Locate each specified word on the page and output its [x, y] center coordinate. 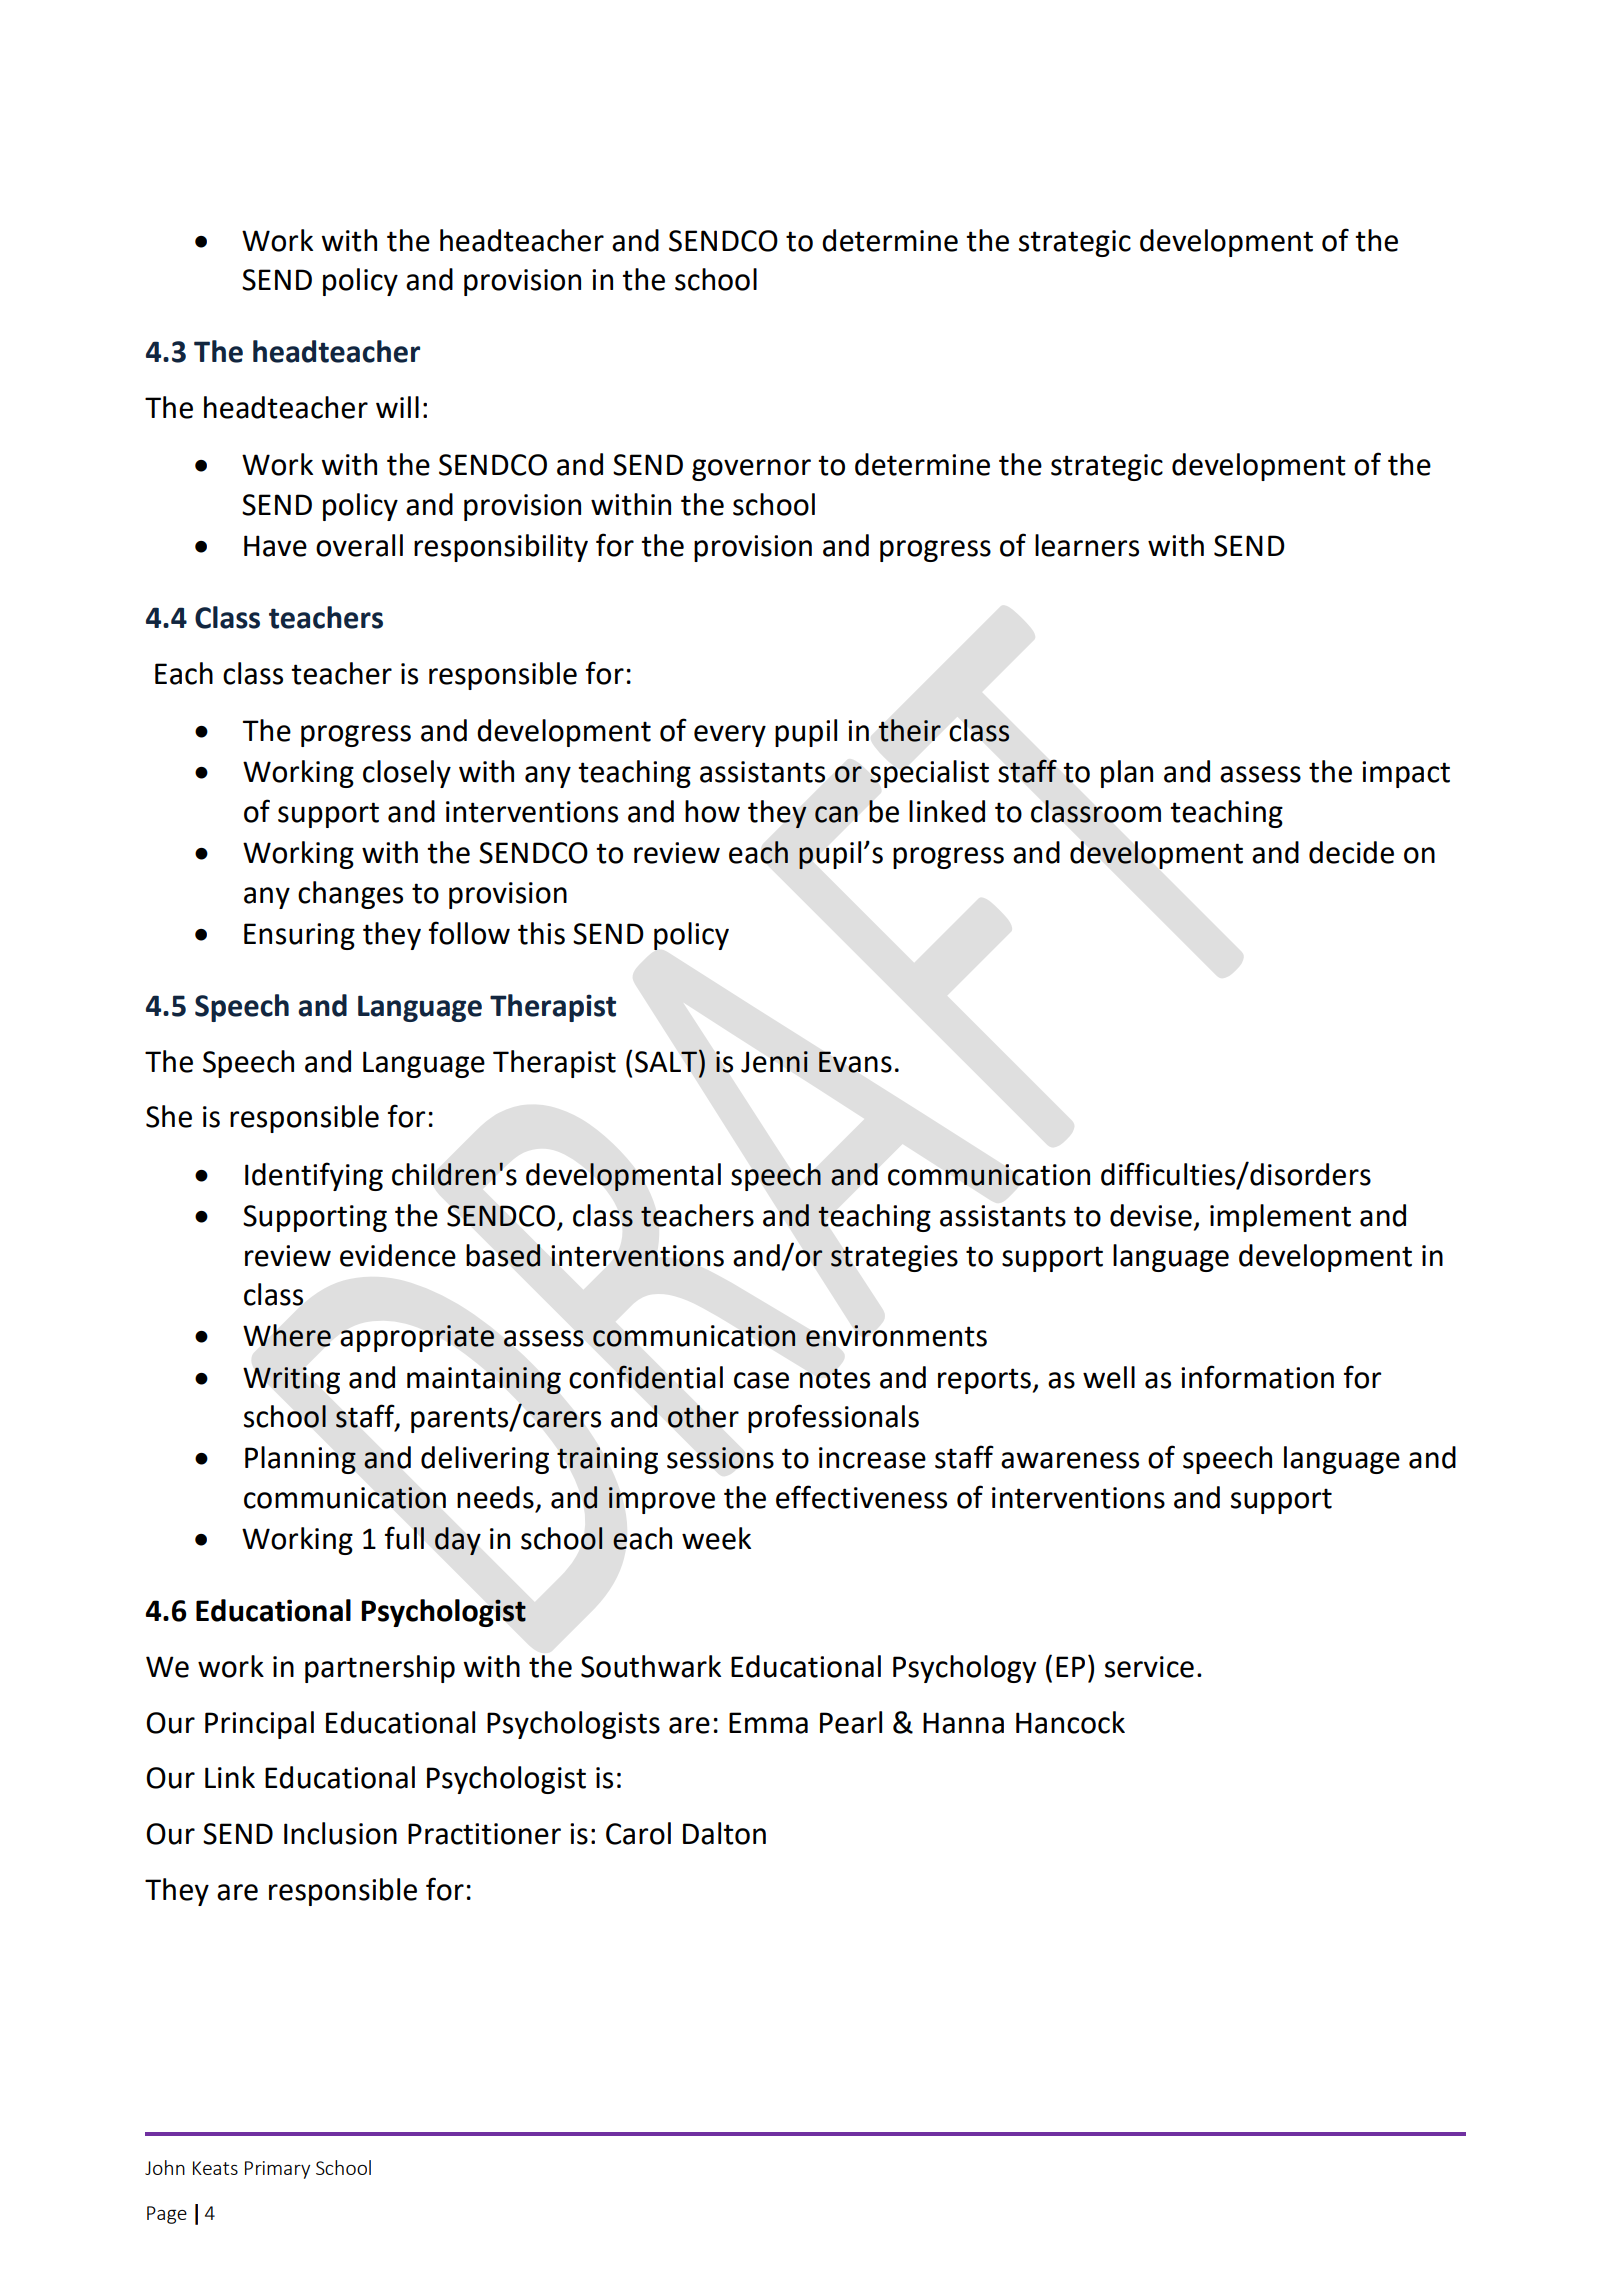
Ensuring [299, 936]
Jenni [774, 1062]
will [397, 407]
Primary [277, 2170]
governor [751, 470]
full [404, 1538]
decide [1351, 852]
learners [1087, 545]
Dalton [724, 1833]
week [716, 1538]
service [1149, 1667]
